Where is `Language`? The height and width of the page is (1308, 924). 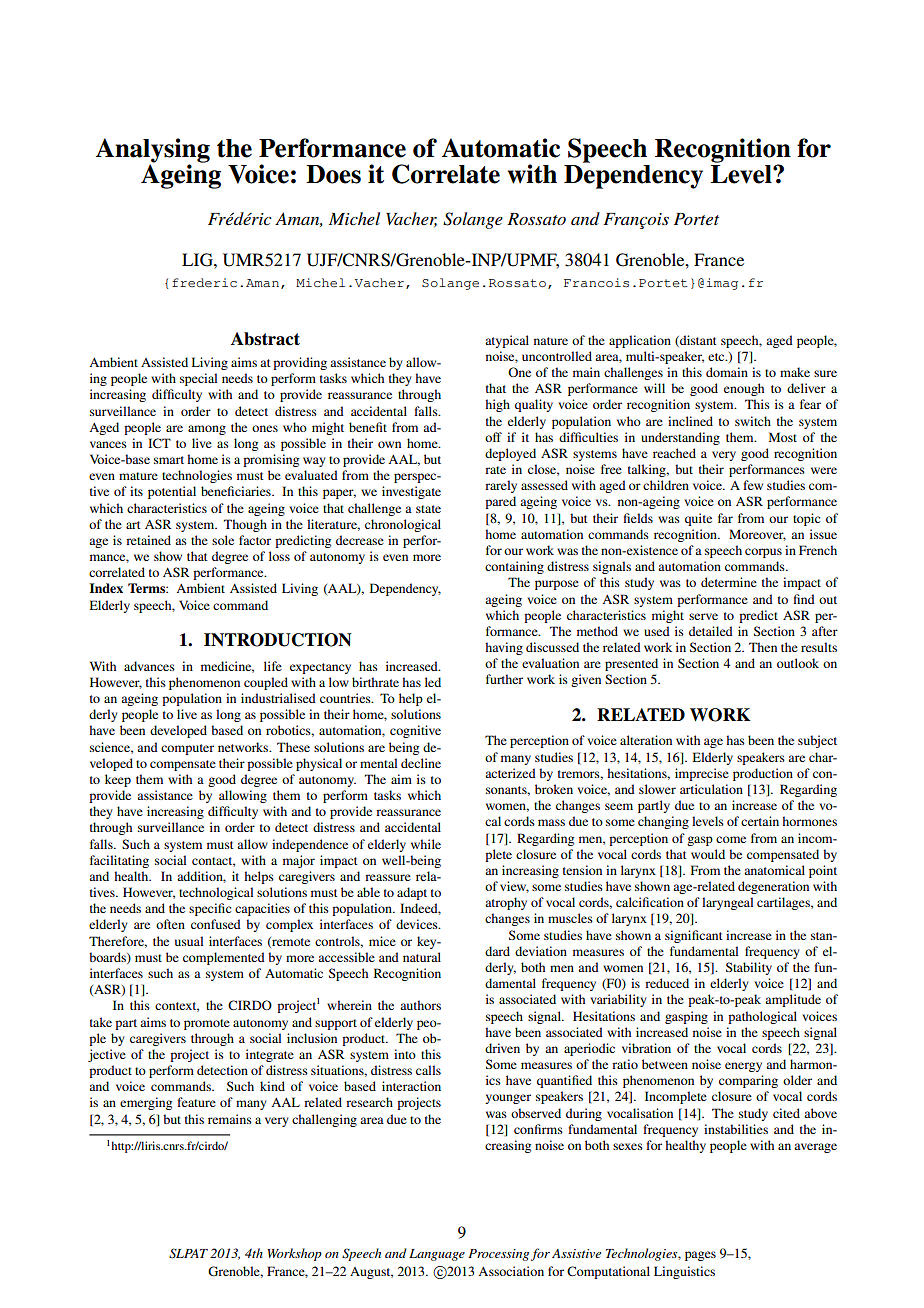
Language is located at coordinates (437, 1255).
